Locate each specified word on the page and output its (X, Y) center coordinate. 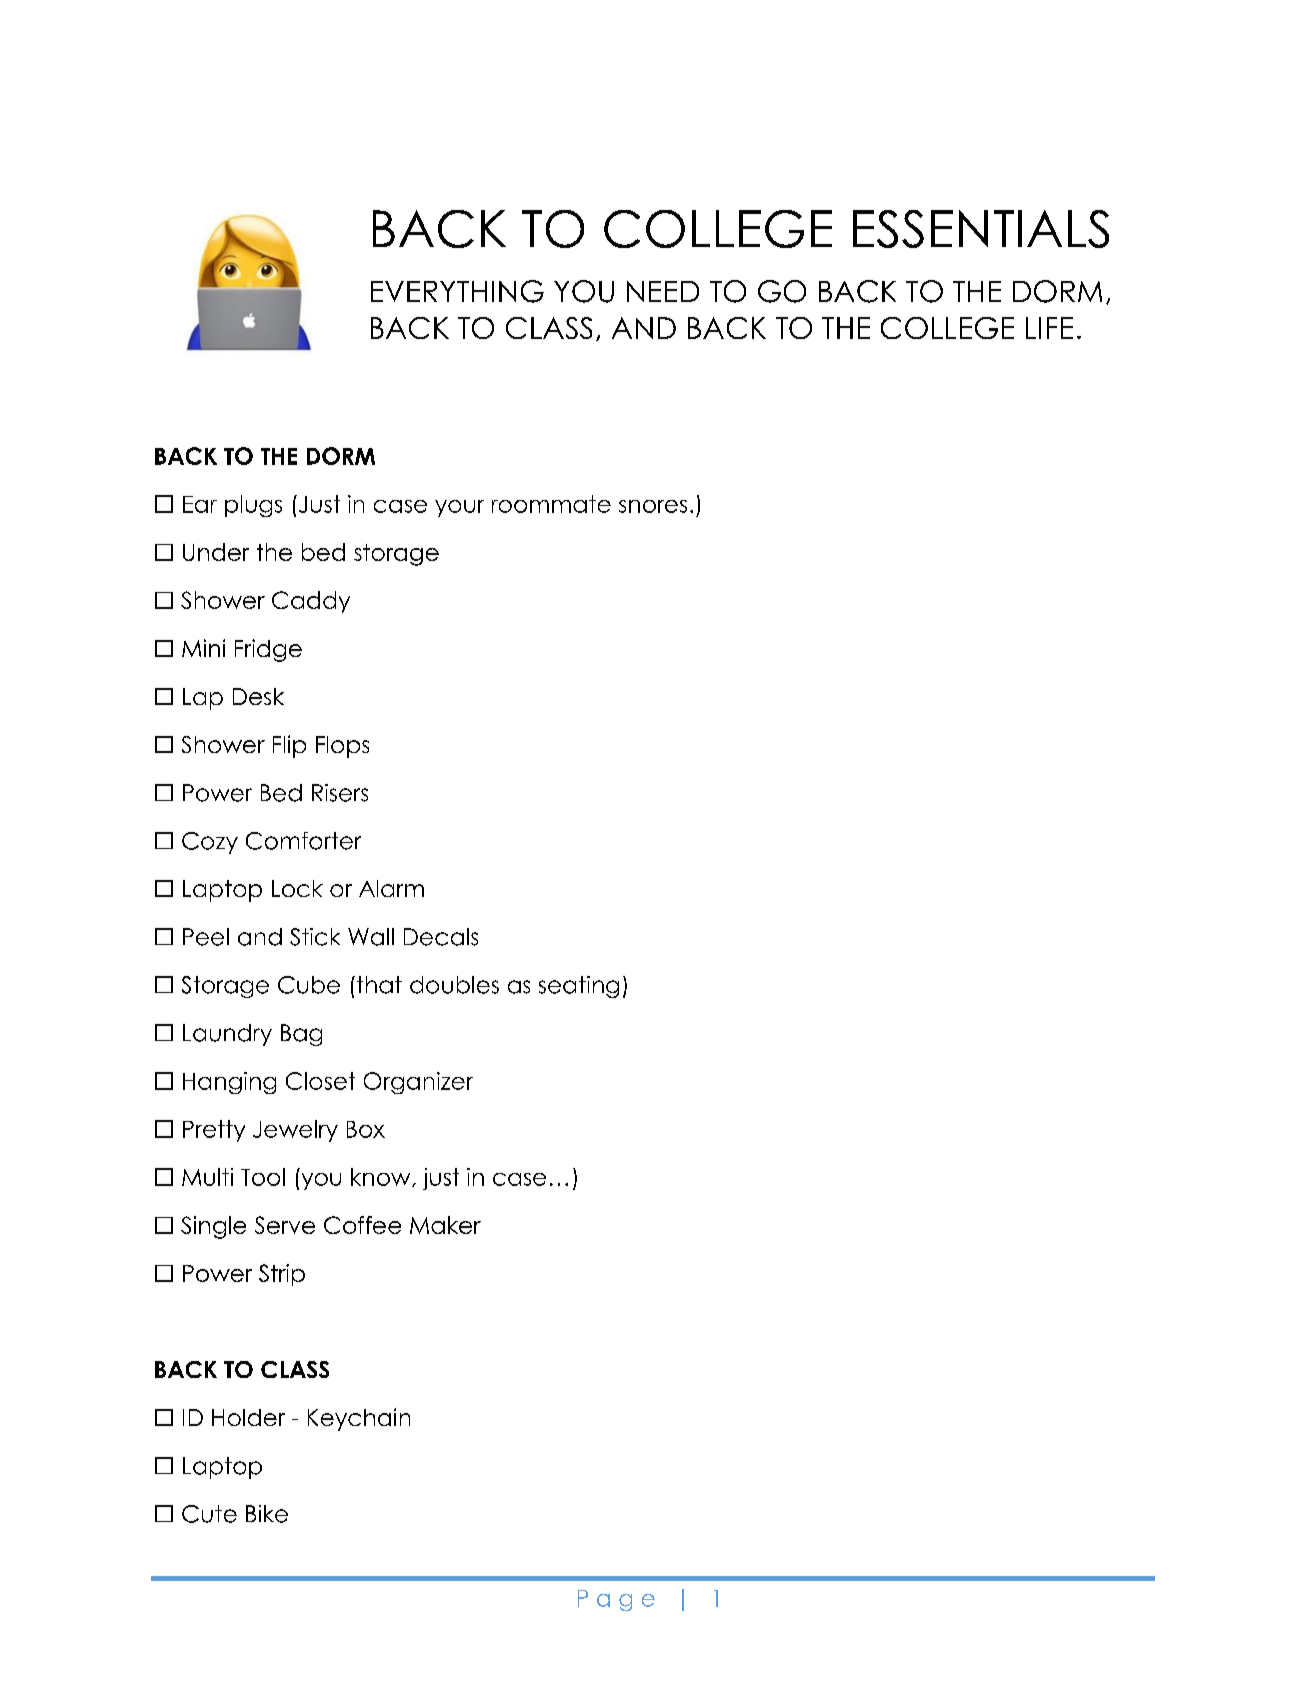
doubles (454, 985)
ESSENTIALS (981, 229)
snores (653, 506)
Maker (445, 1225)
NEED (663, 291)
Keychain (359, 1419)
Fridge (268, 650)
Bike (267, 1514)
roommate (551, 504)
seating (579, 987)
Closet (320, 1081)
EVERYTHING (457, 291)
